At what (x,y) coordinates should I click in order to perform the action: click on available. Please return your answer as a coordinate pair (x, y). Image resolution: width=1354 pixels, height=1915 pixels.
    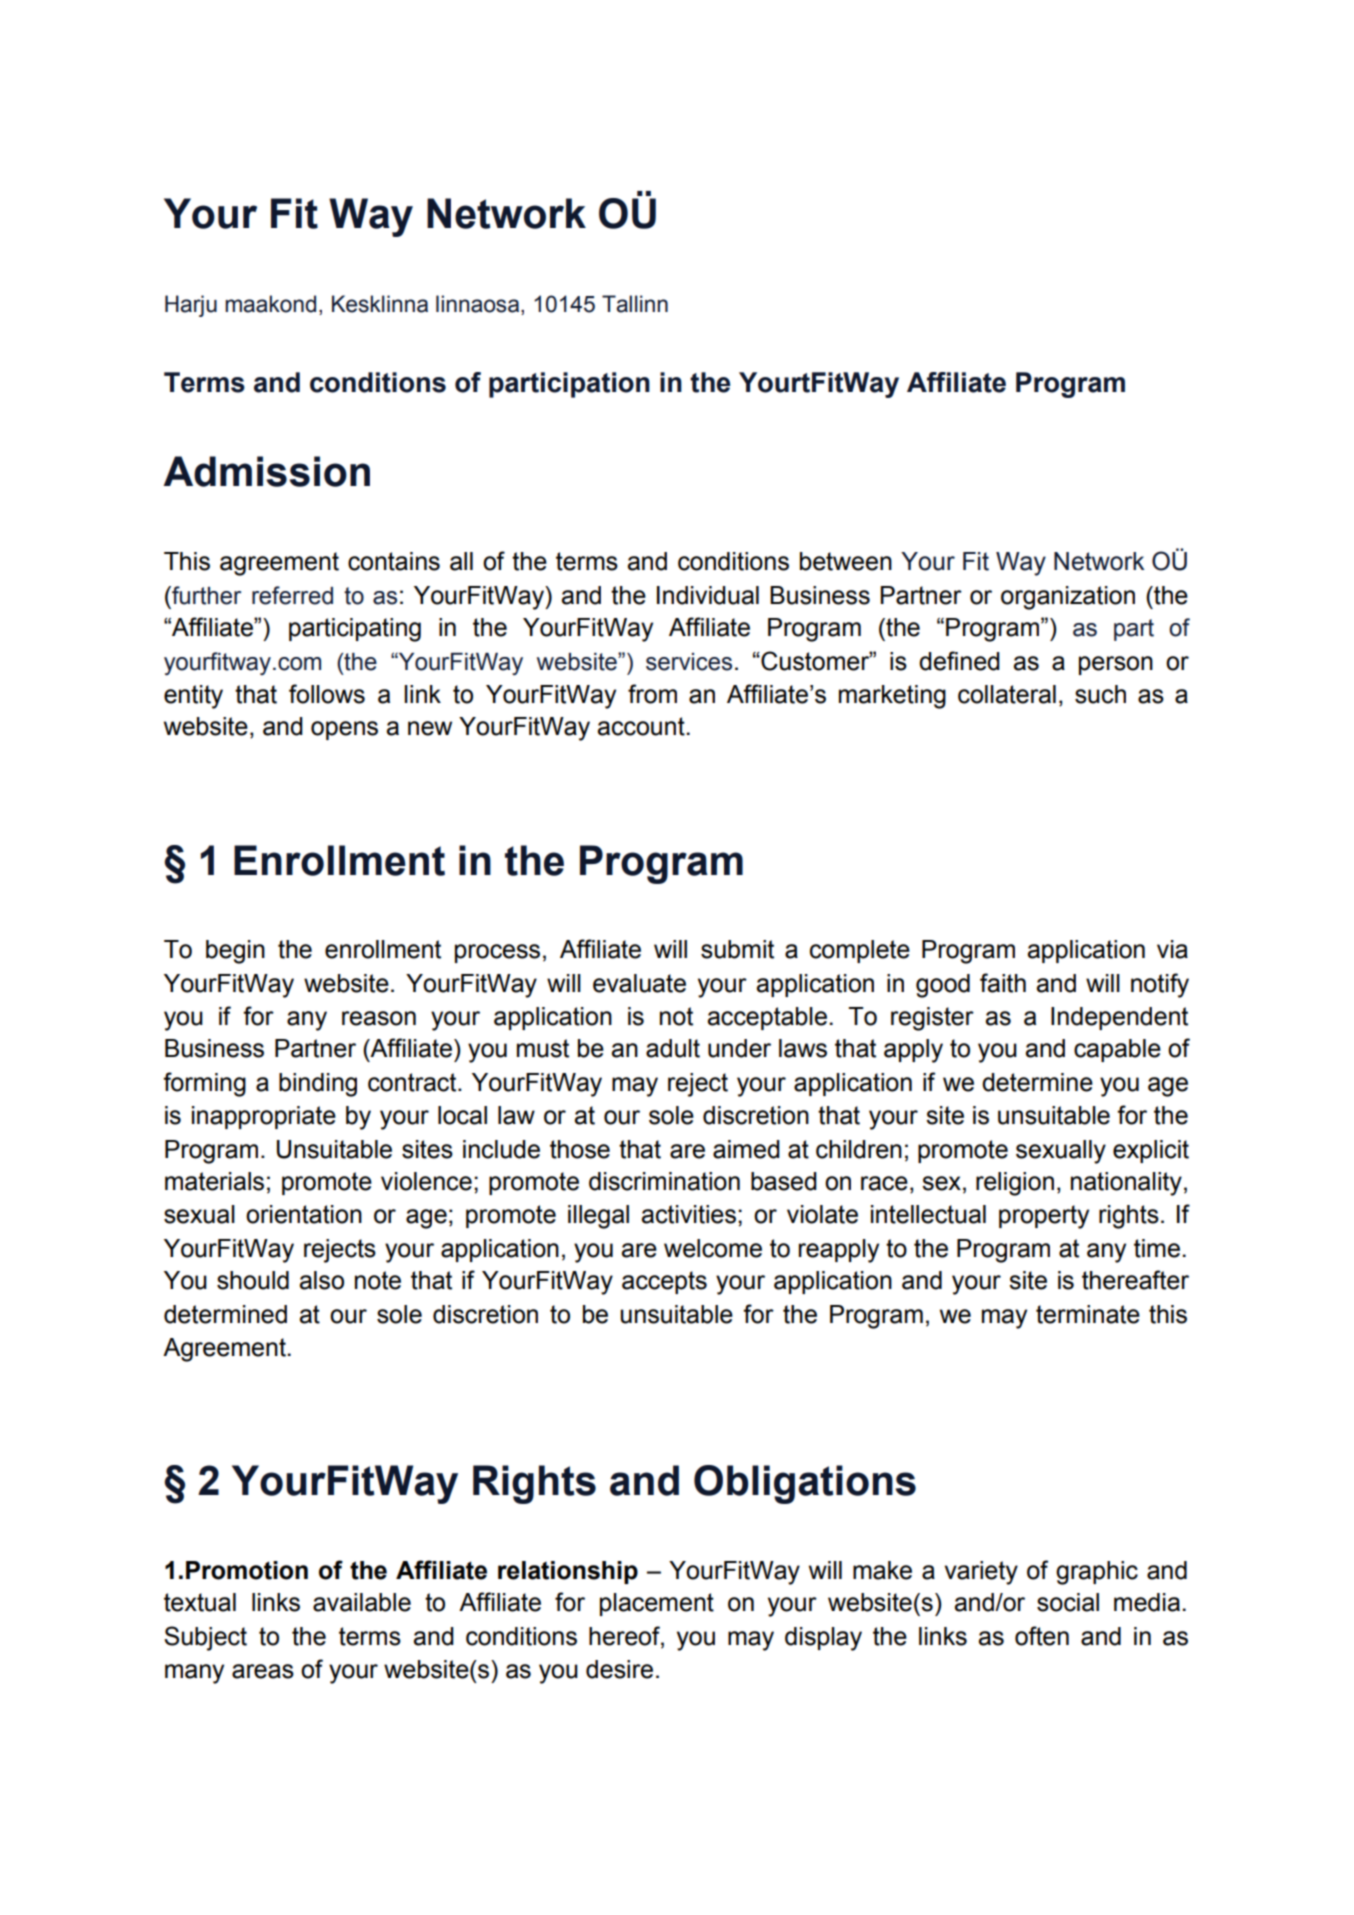
    Looking at the image, I should click on (362, 1602).
